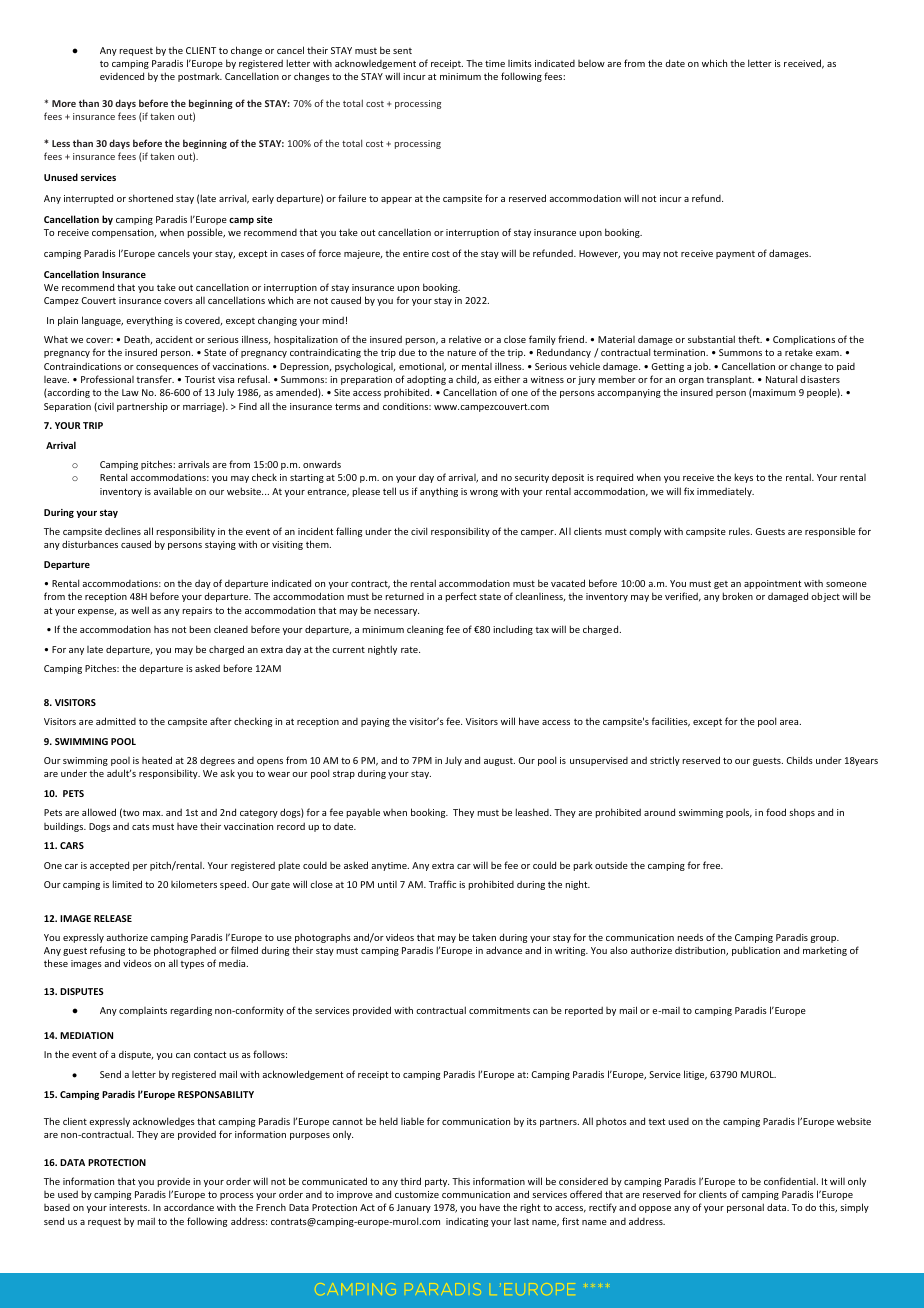 This screenshot has height=1308, width=924. Describe the element at coordinates (122, 76) in the screenshot. I see `evidenced` at that location.
